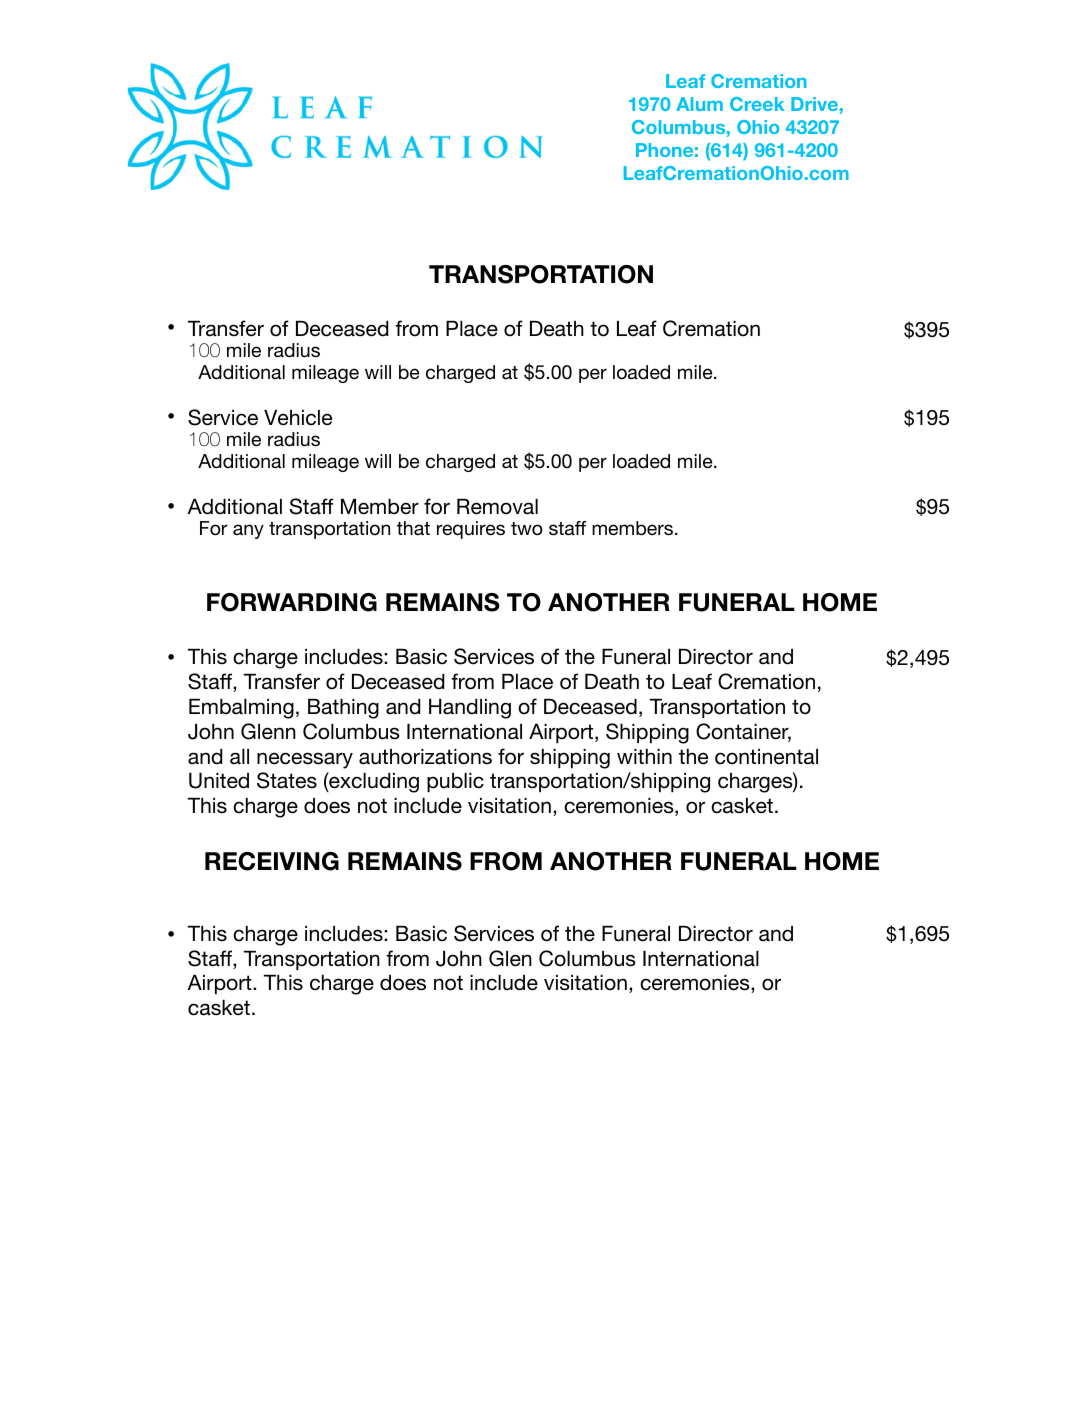 The height and width of the screenshot is (1404, 1085). Describe the element at coordinates (272, 861) in the screenshot. I see `RECEIVING` at that location.
